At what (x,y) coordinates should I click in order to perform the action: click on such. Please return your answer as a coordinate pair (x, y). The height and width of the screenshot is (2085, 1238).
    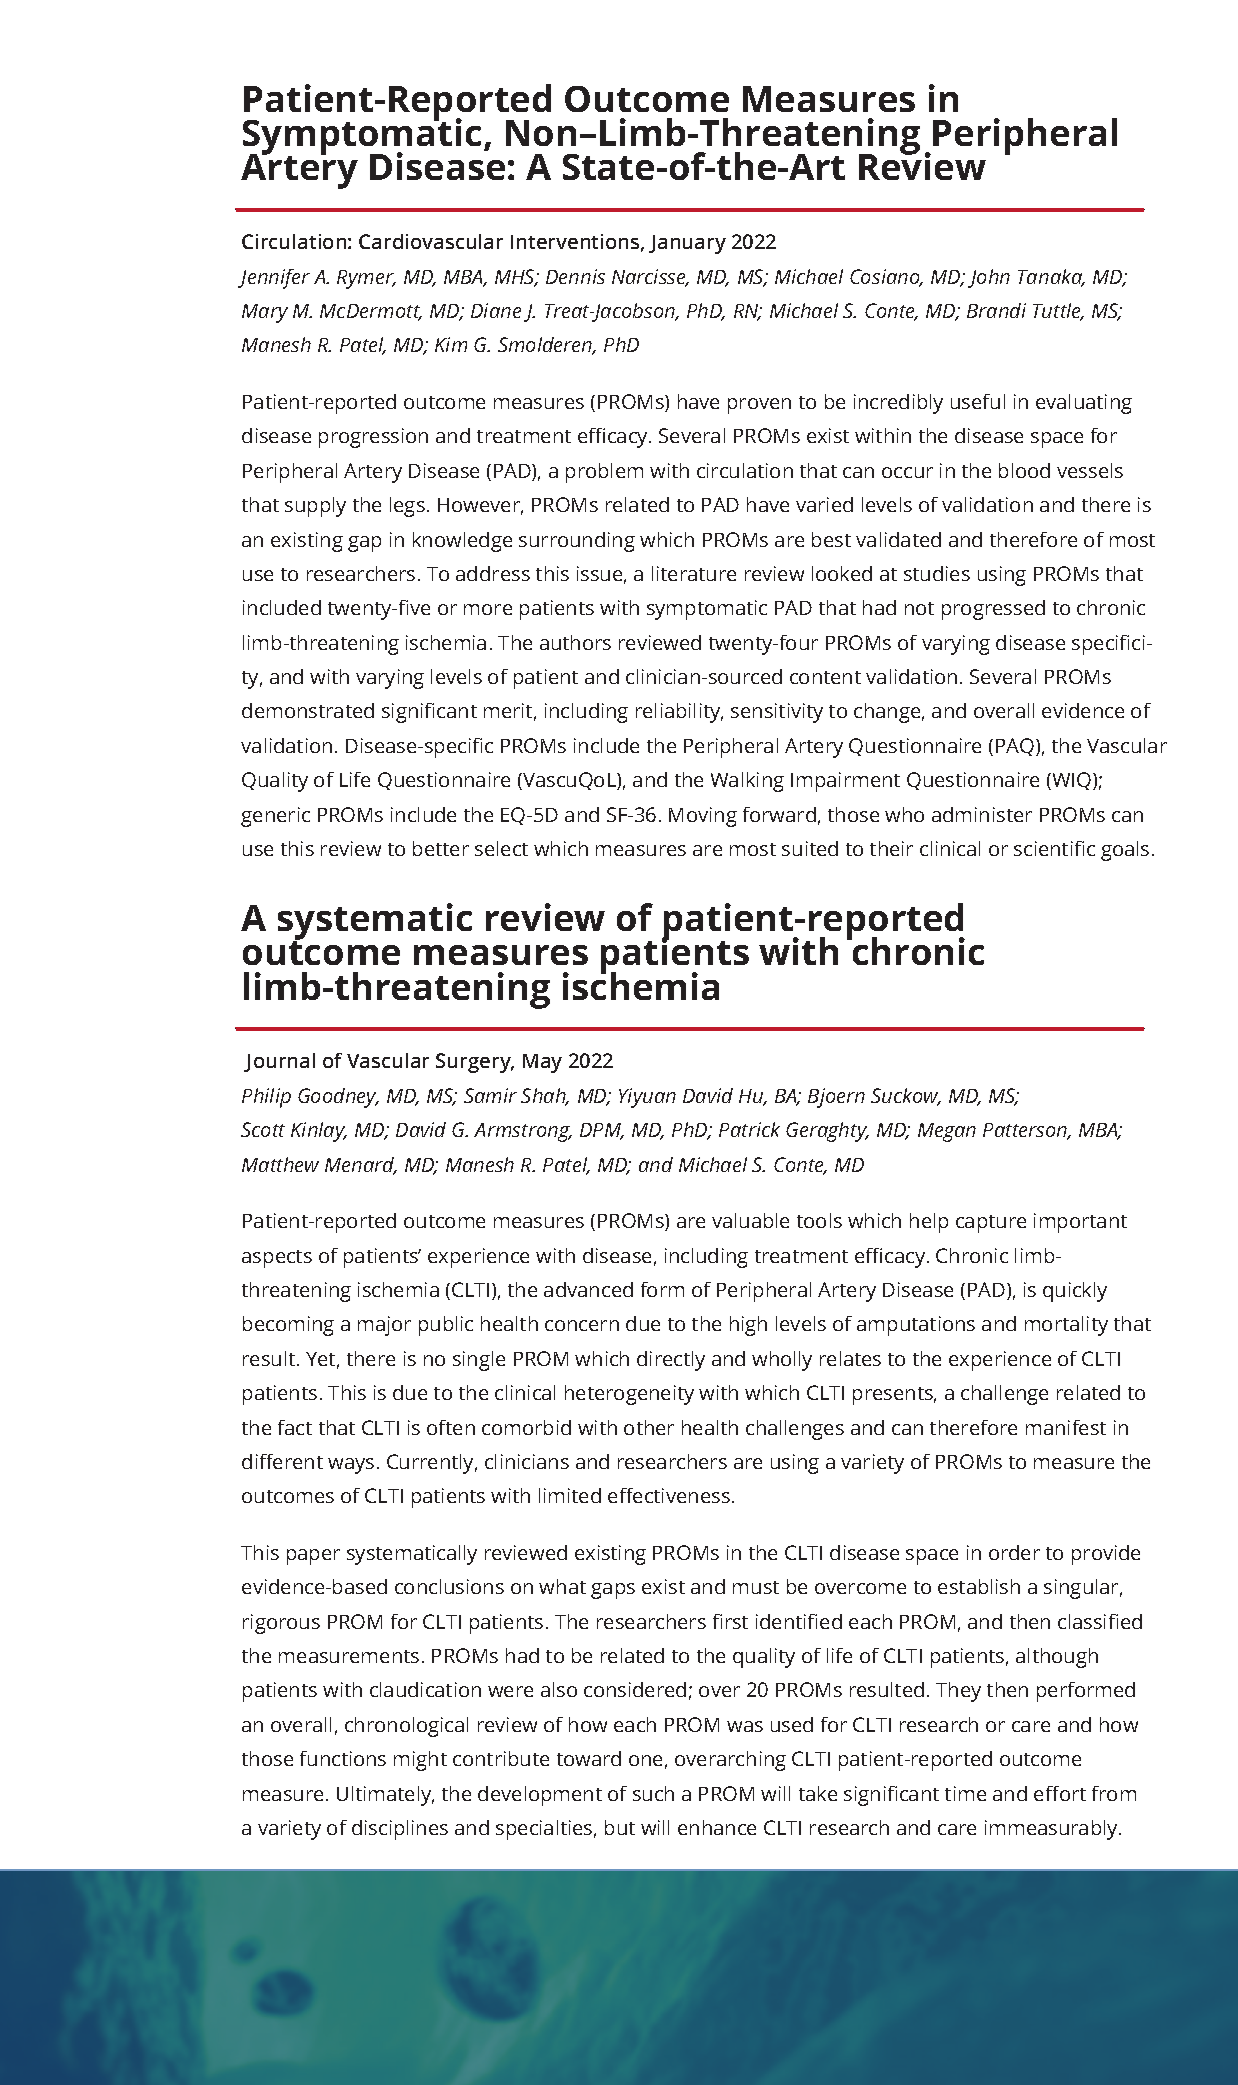
    Looking at the image, I should click on (653, 1793).
